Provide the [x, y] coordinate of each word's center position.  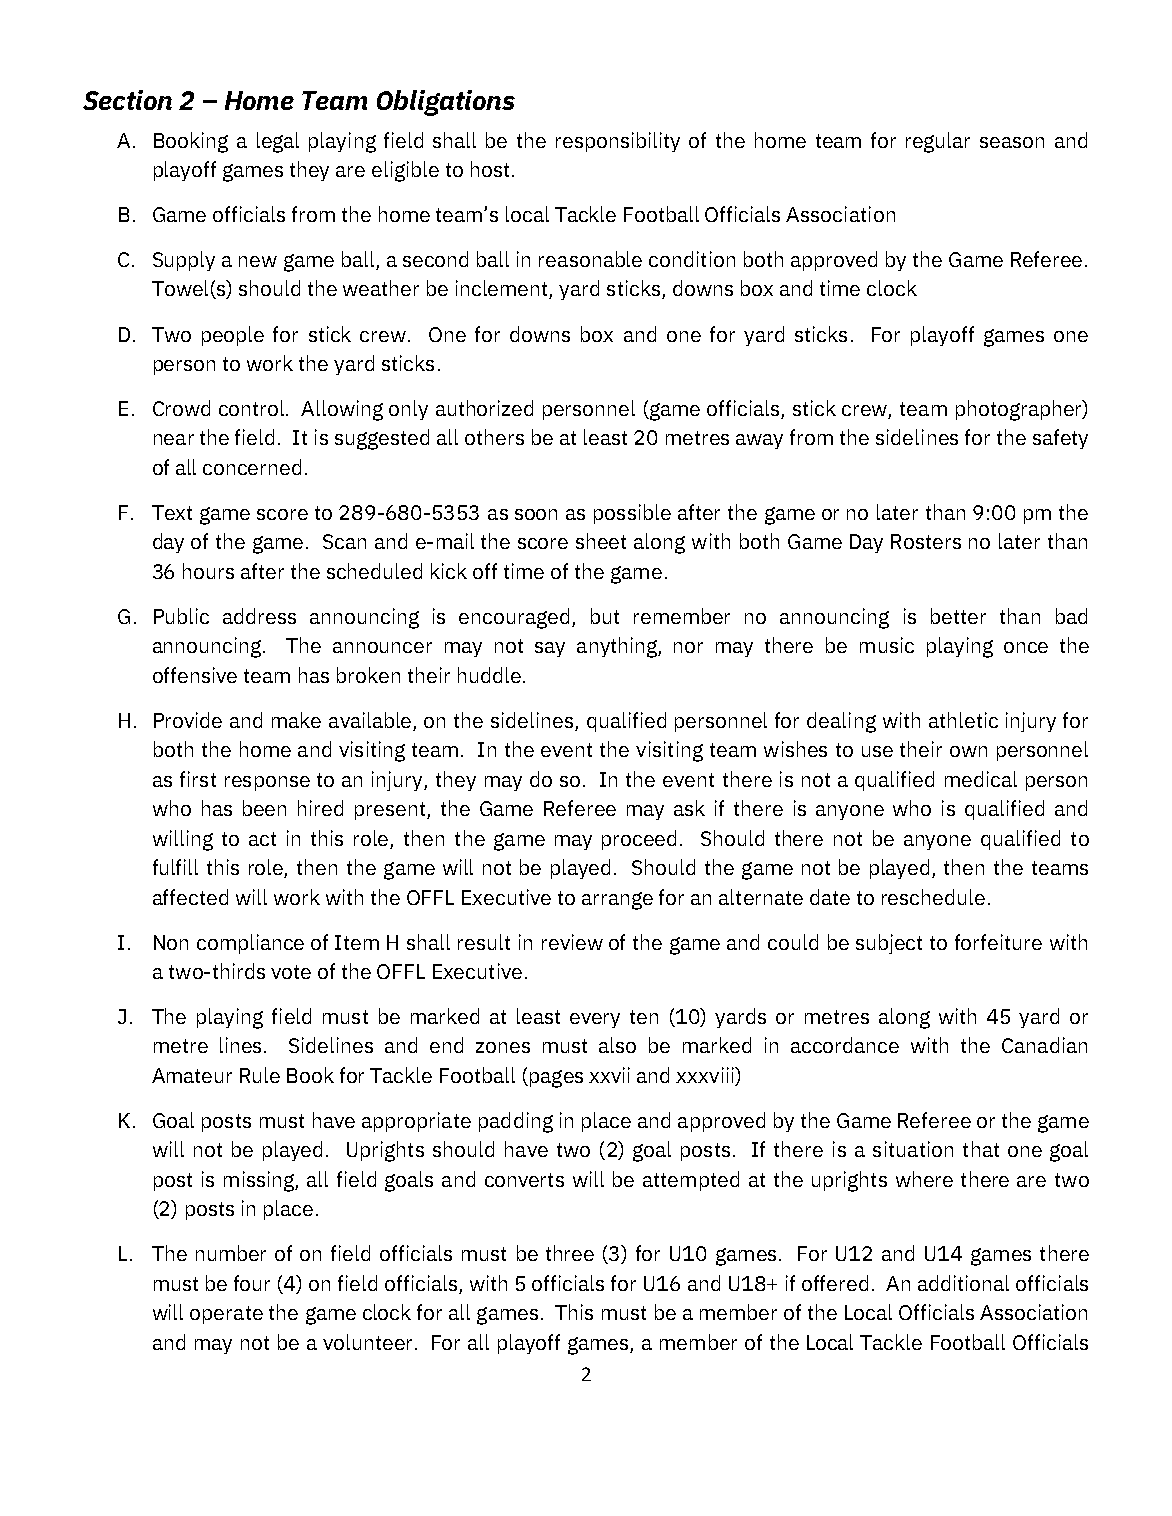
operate [226, 1315]
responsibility [618, 142]
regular [938, 142]
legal [278, 142]
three [570, 1253]
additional [963, 1283]
